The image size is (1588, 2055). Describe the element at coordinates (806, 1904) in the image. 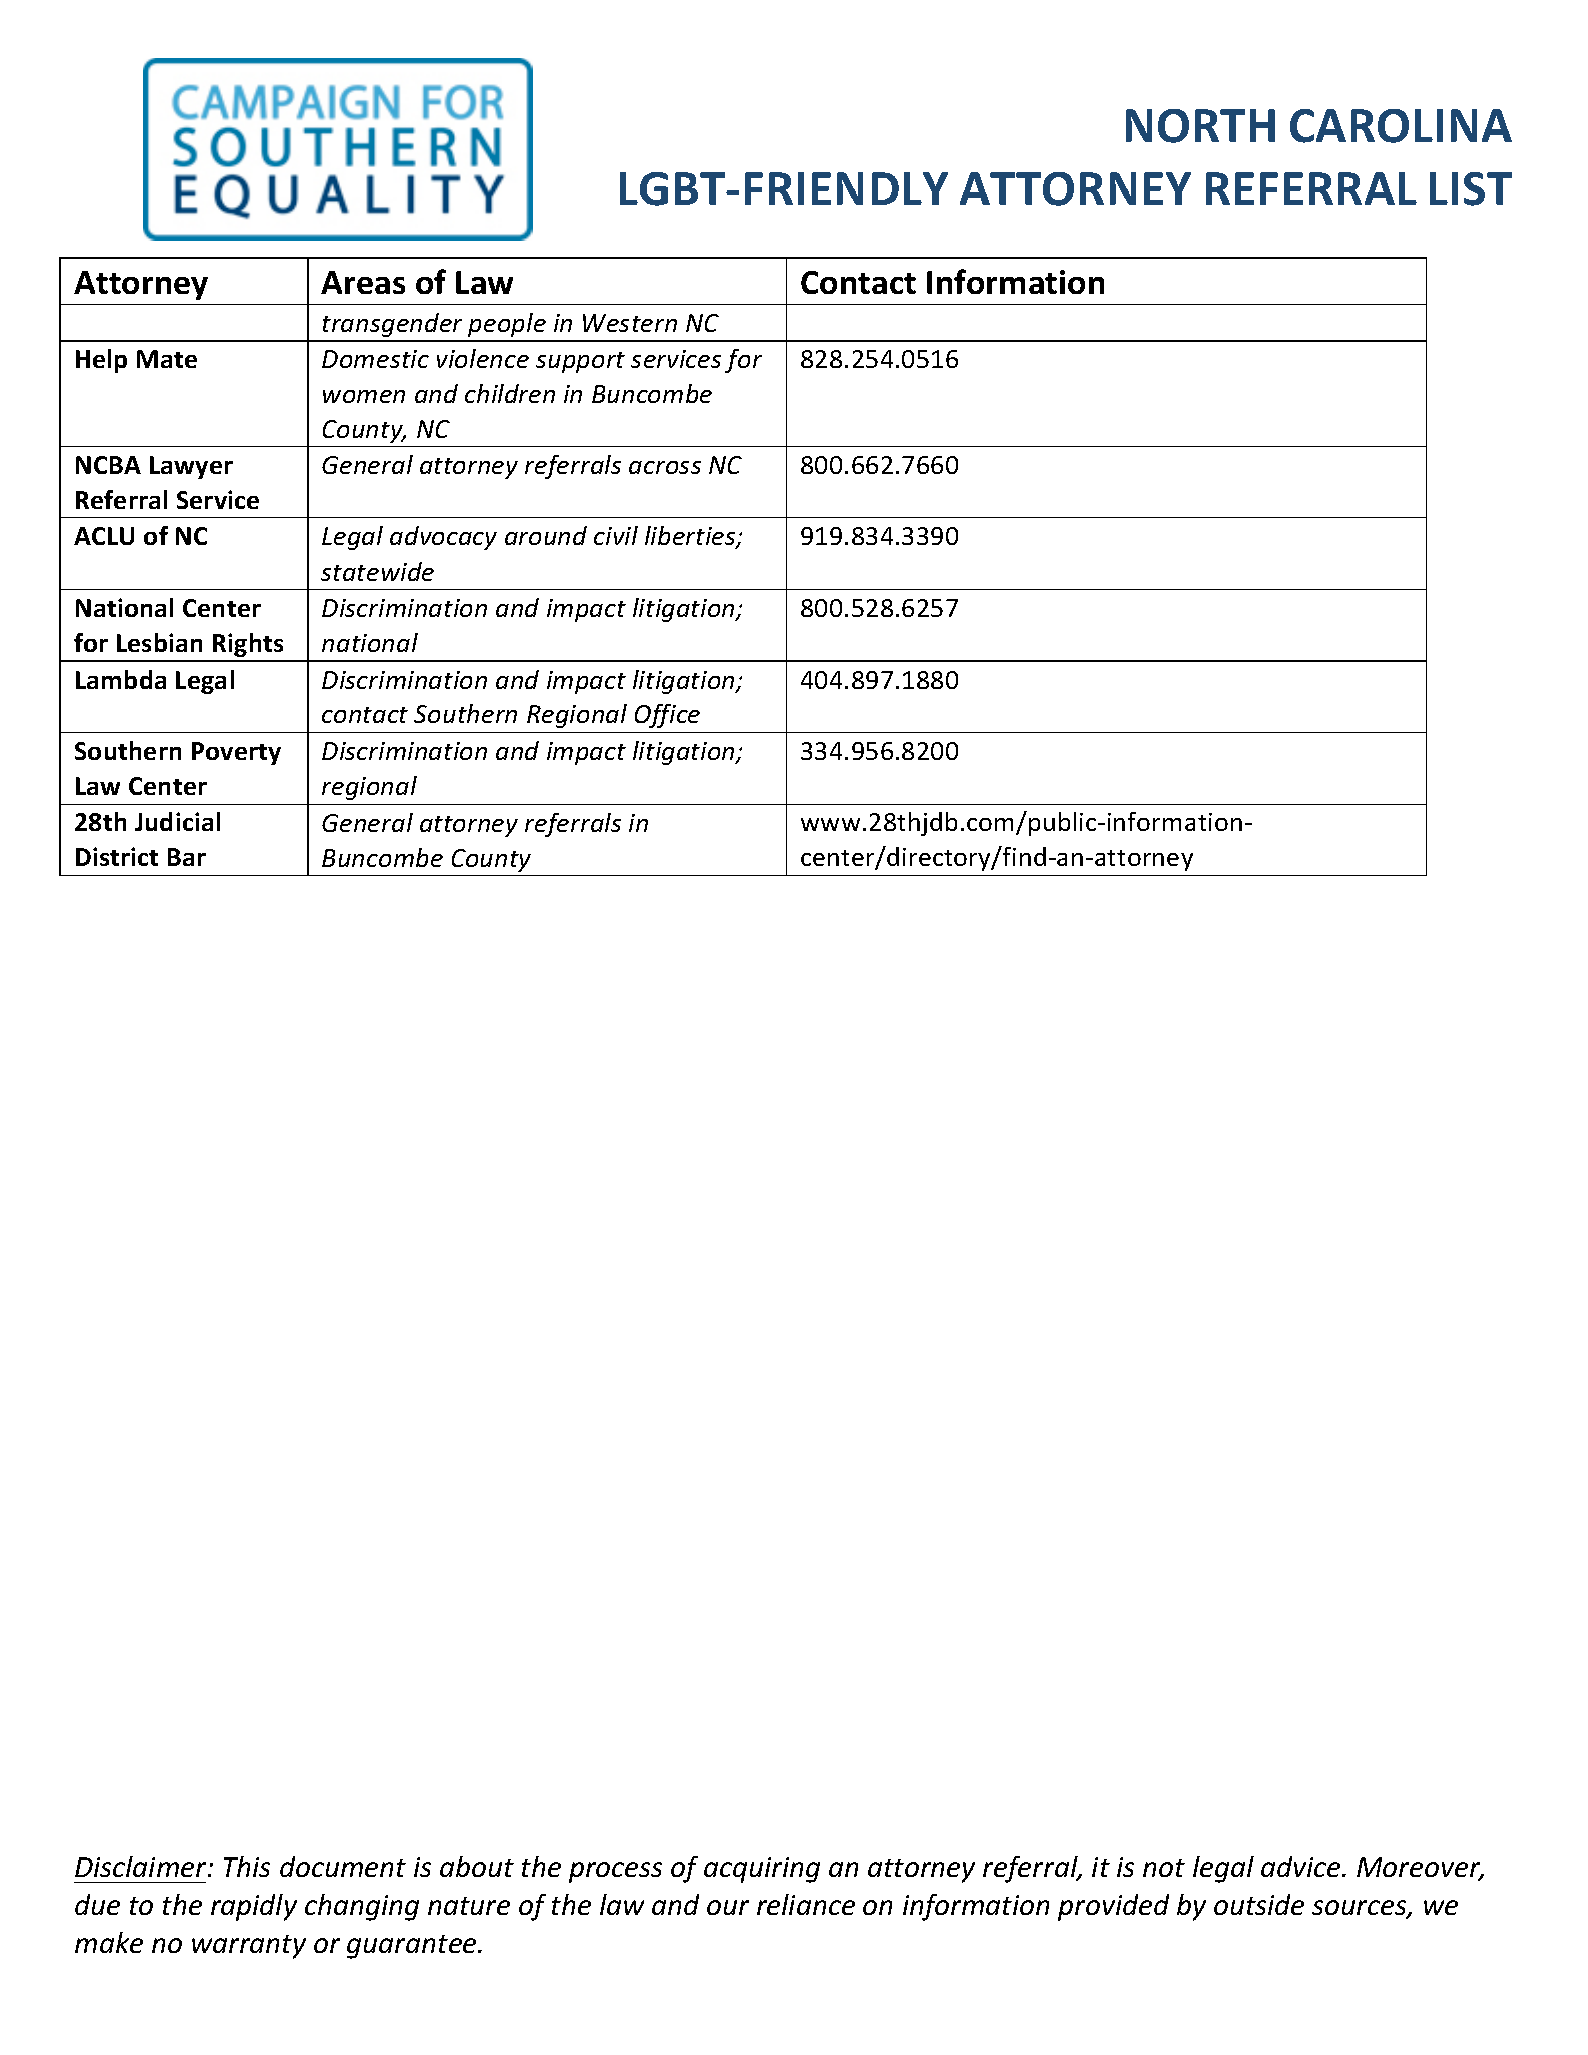

I see `reliance` at that location.
